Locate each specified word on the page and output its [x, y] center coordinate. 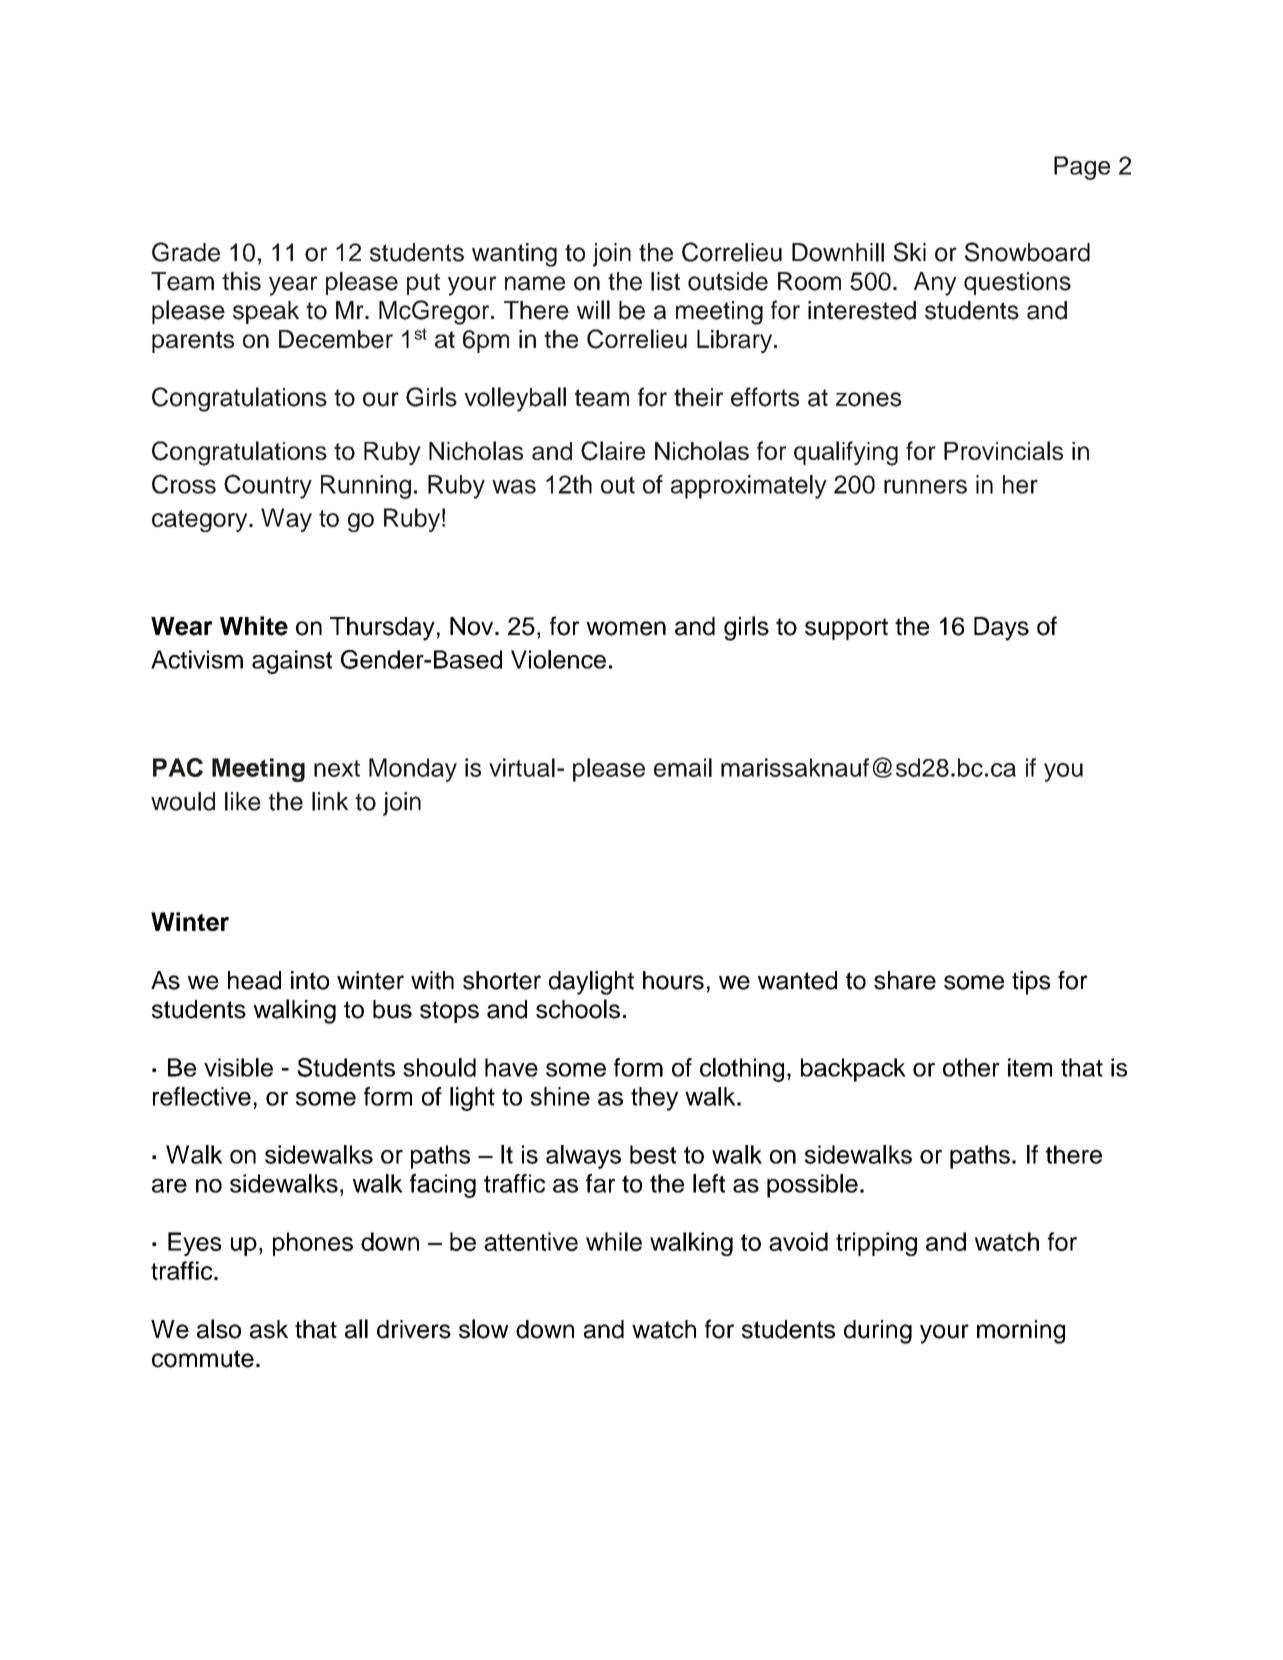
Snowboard [1027, 252]
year [293, 286]
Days [1001, 629]
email [683, 767]
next [337, 768]
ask [269, 1329]
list [665, 281]
